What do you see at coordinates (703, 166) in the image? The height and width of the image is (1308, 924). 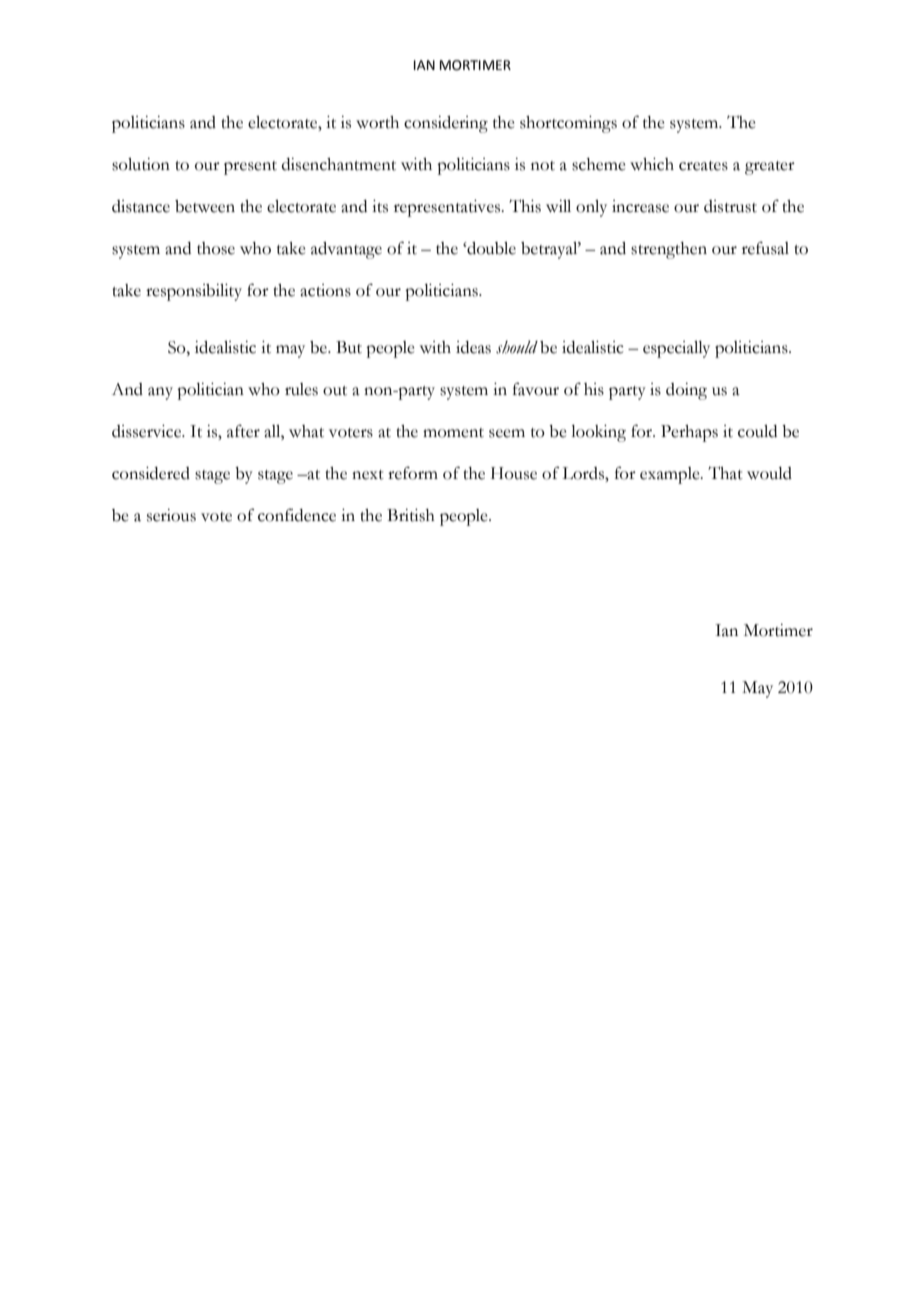 I see `creates` at bounding box center [703, 166].
